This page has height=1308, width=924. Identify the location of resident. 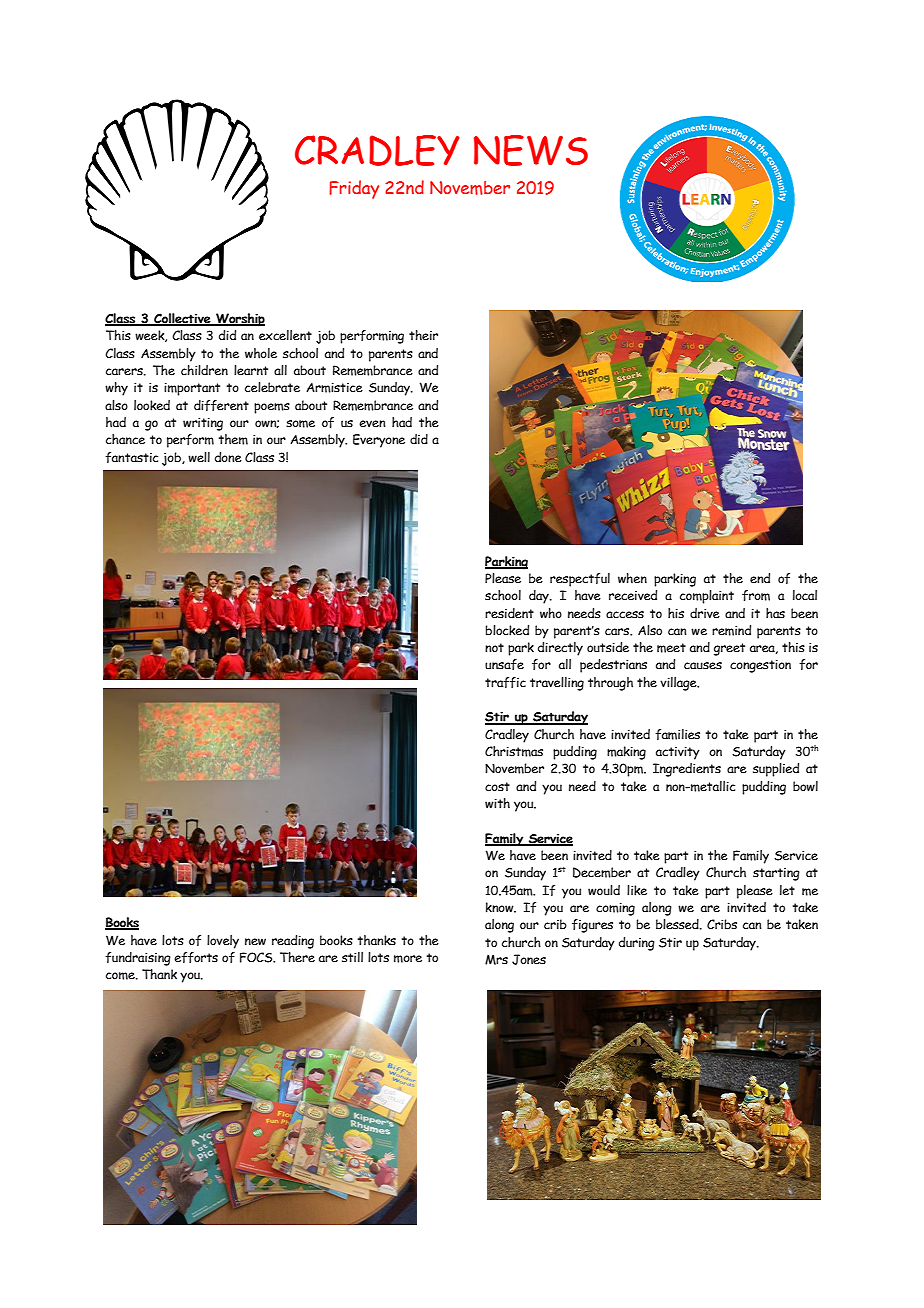
(509, 613).
